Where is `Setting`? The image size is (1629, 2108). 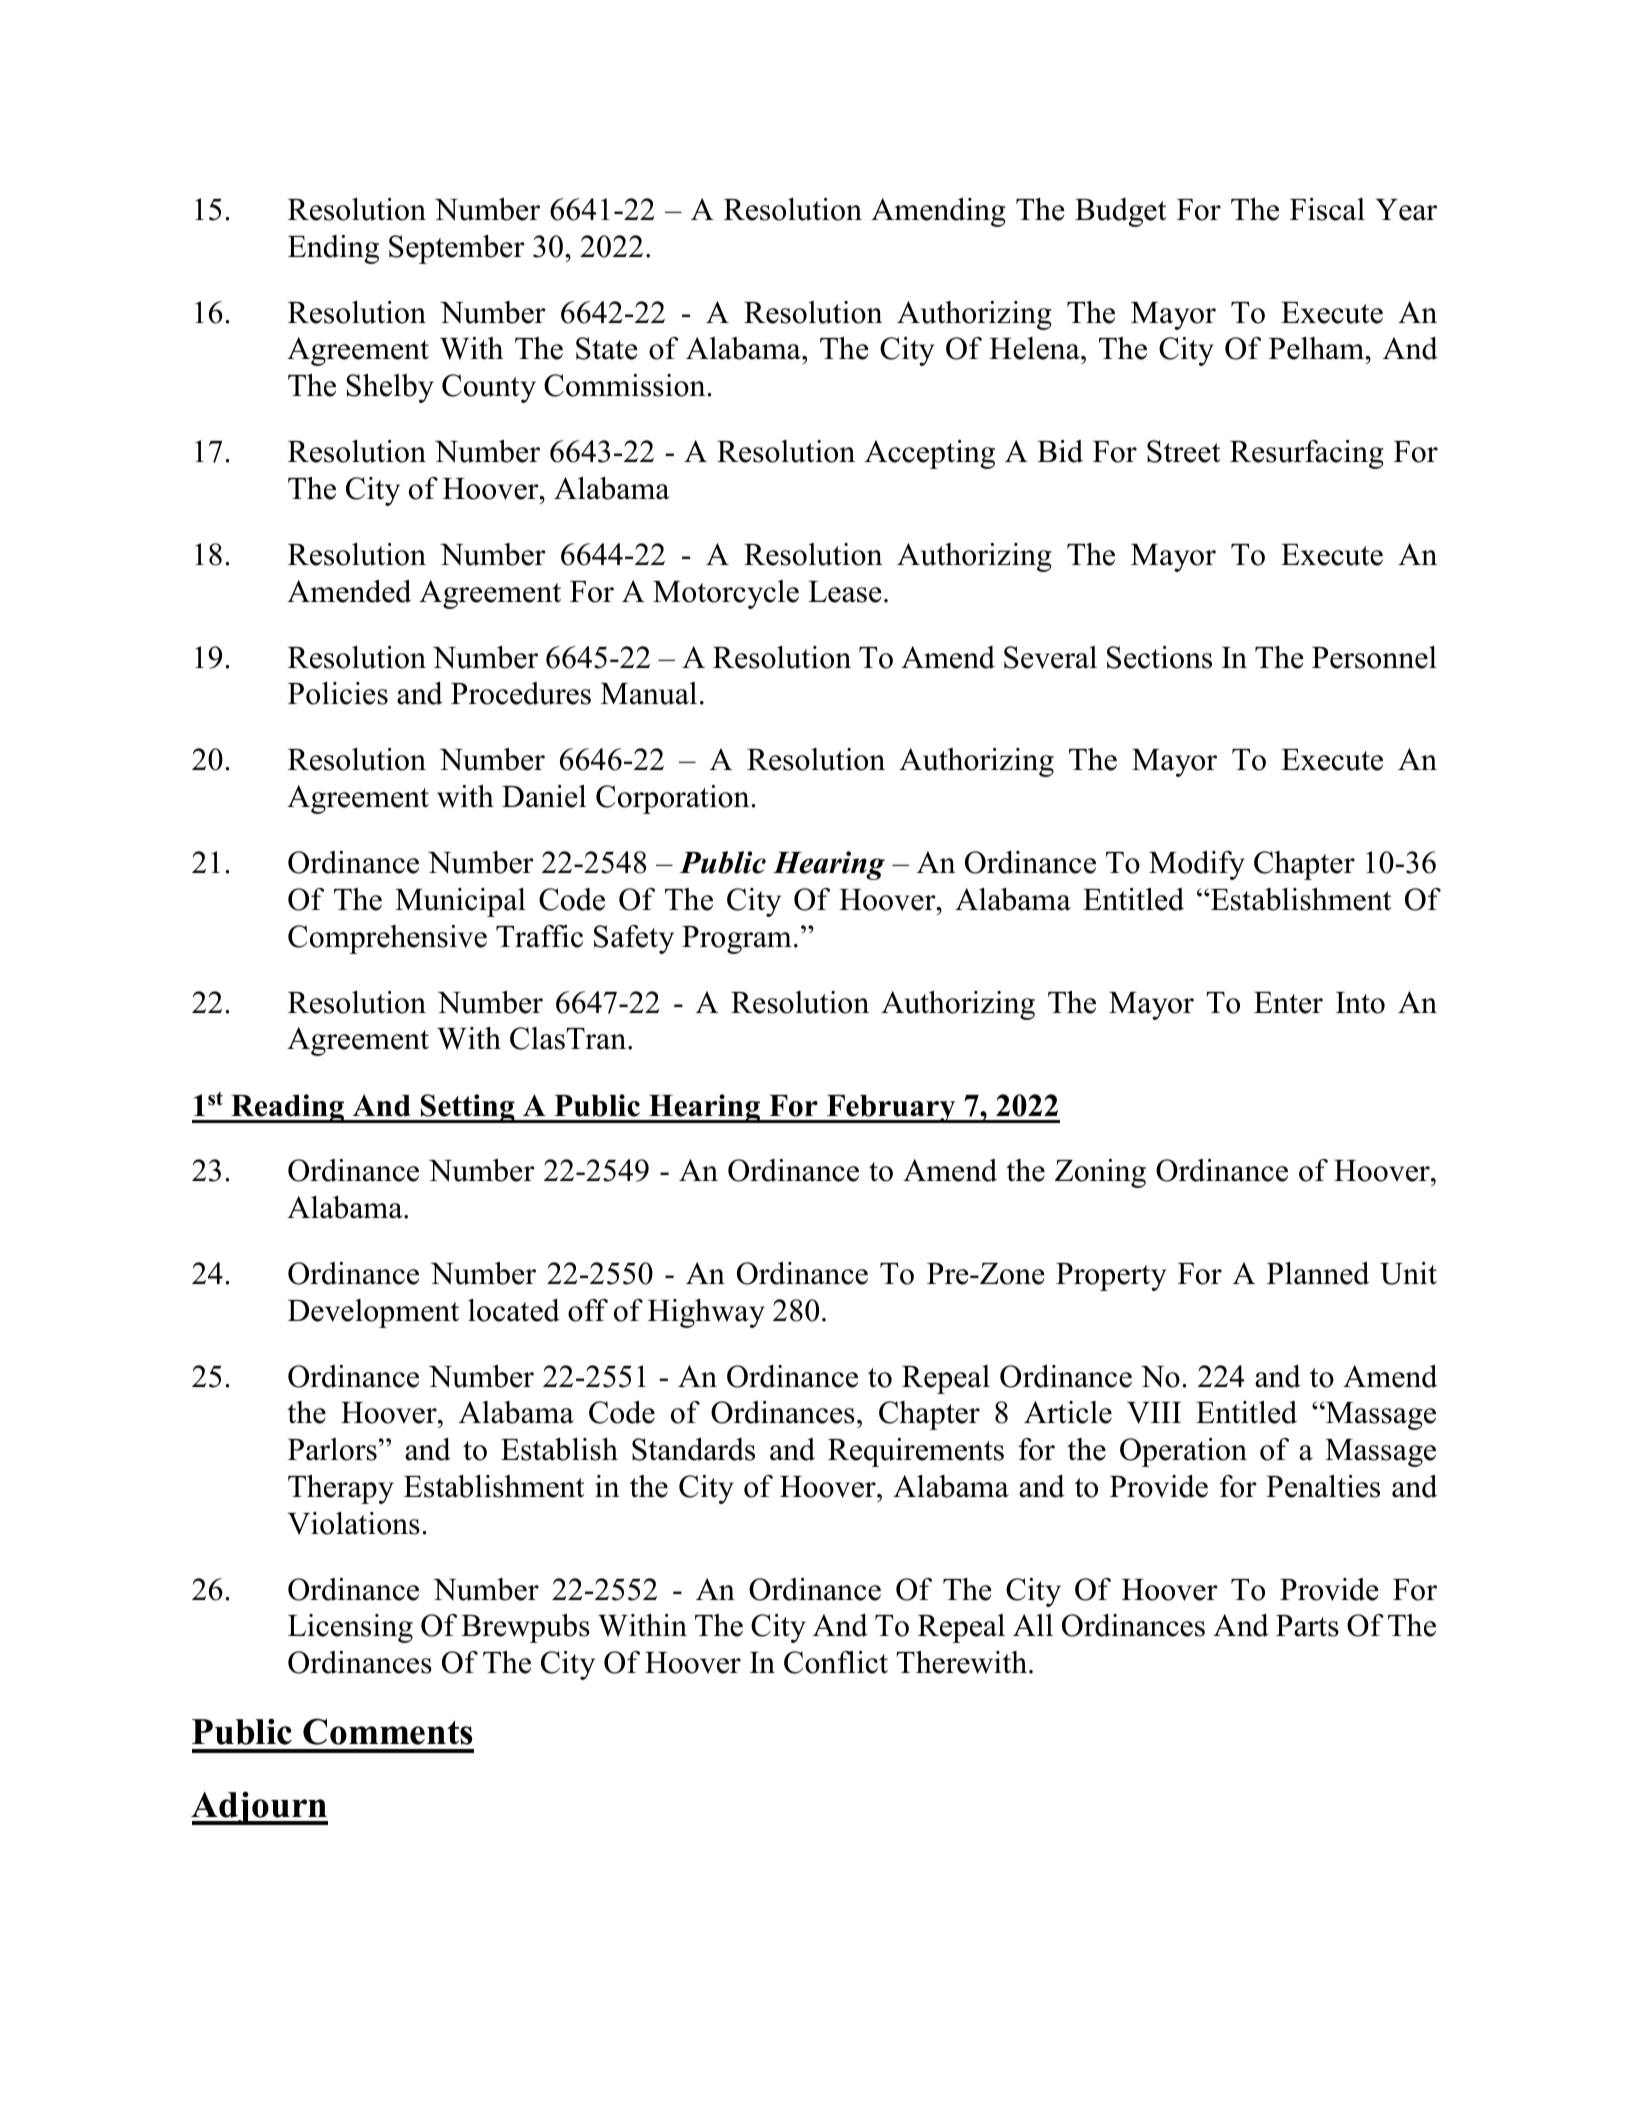
Setting is located at coordinates (468, 1108).
